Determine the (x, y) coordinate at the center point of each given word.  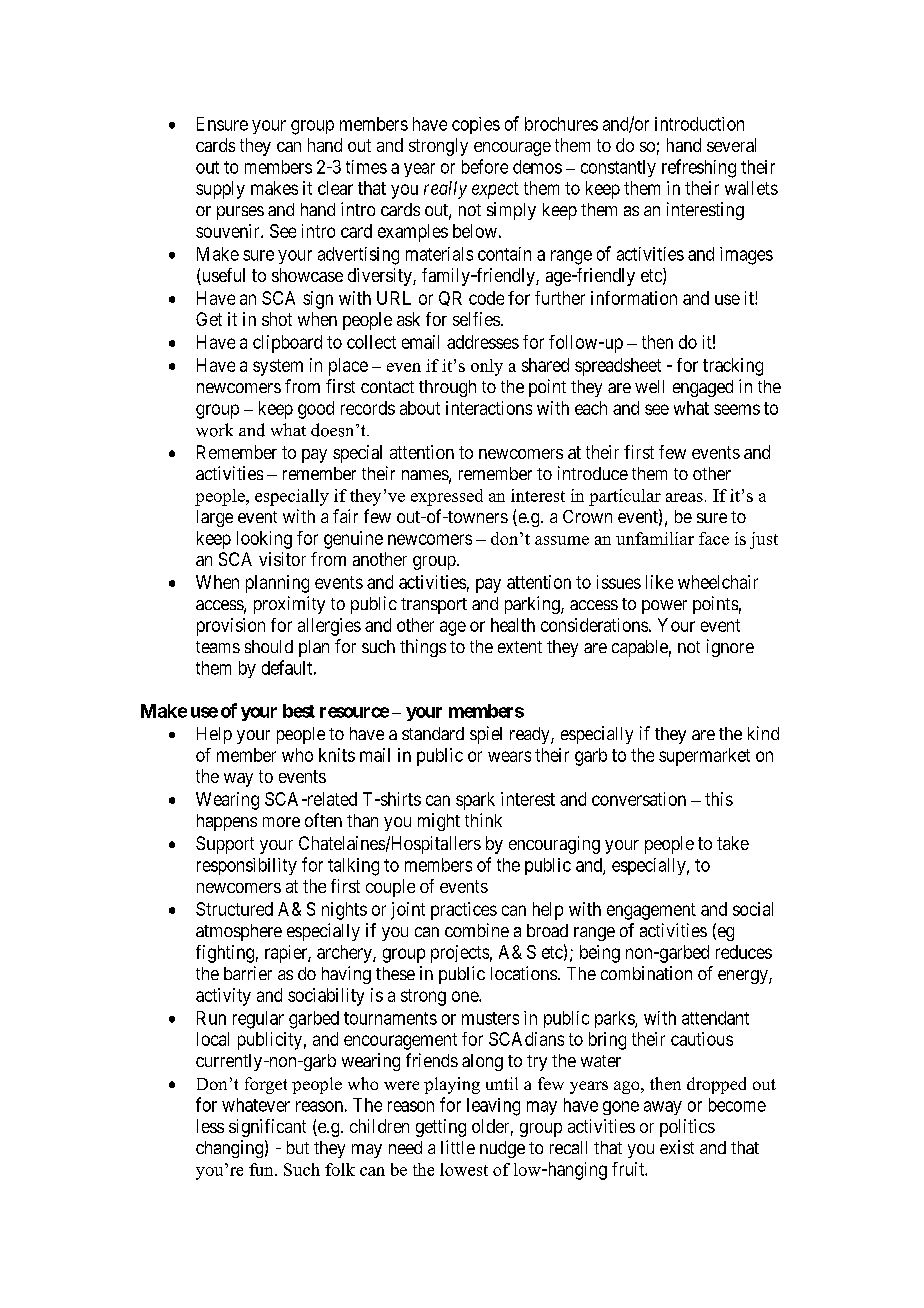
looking (264, 540)
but (298, 1147)
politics (687, 1128)
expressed (447, 497)
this (719, 799)
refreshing (699, 168)
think (483, 820)
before (485, 166)
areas (684, 497)
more (281, 822)
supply (220, 190)
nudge (502, 1149)
